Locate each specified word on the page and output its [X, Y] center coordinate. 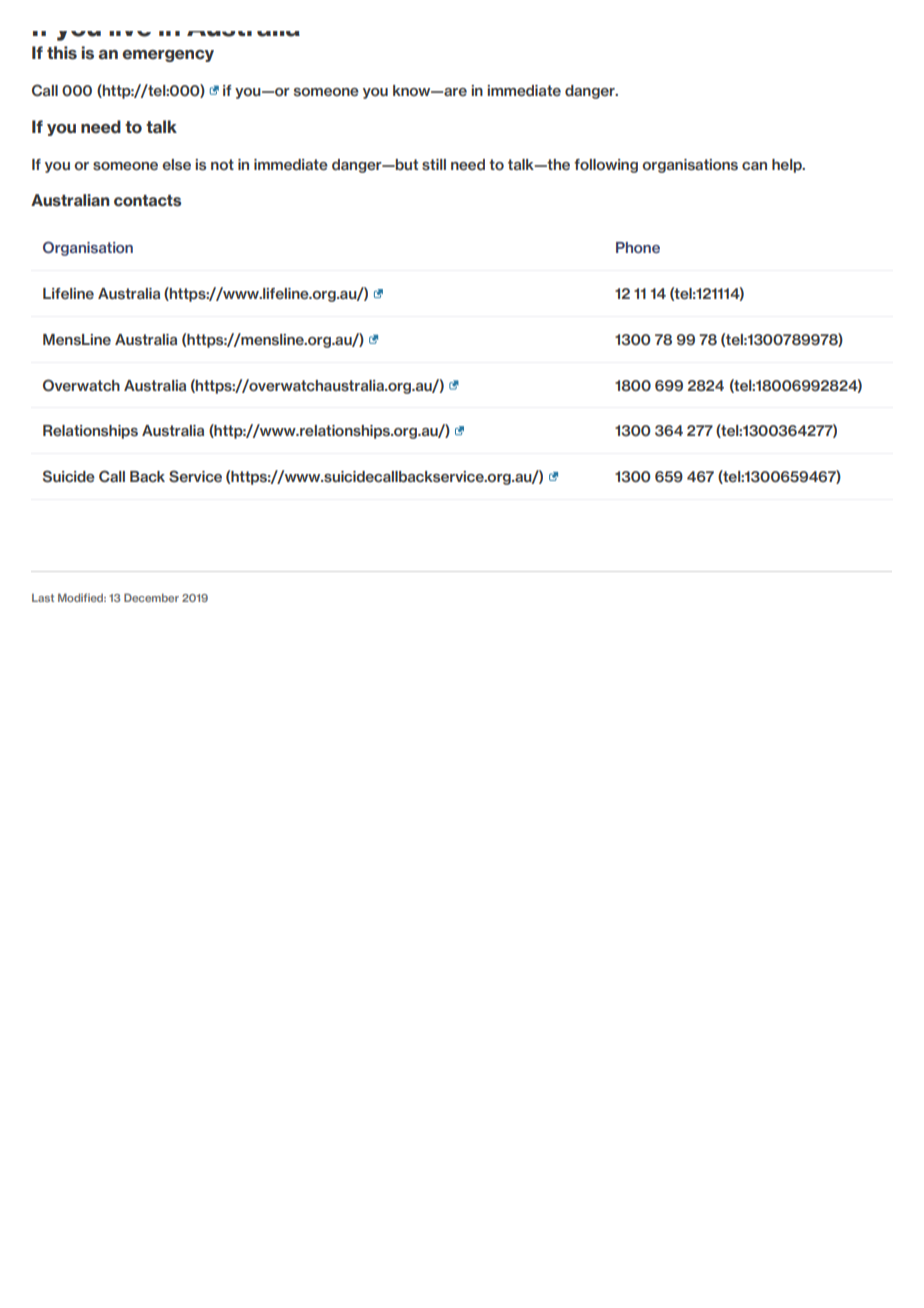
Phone [638, 247]
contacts [147, 201]
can [754, 166]
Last [43, 598]
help [788, 166]
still [434, 165]
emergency [168, 56]
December [151, 597]
